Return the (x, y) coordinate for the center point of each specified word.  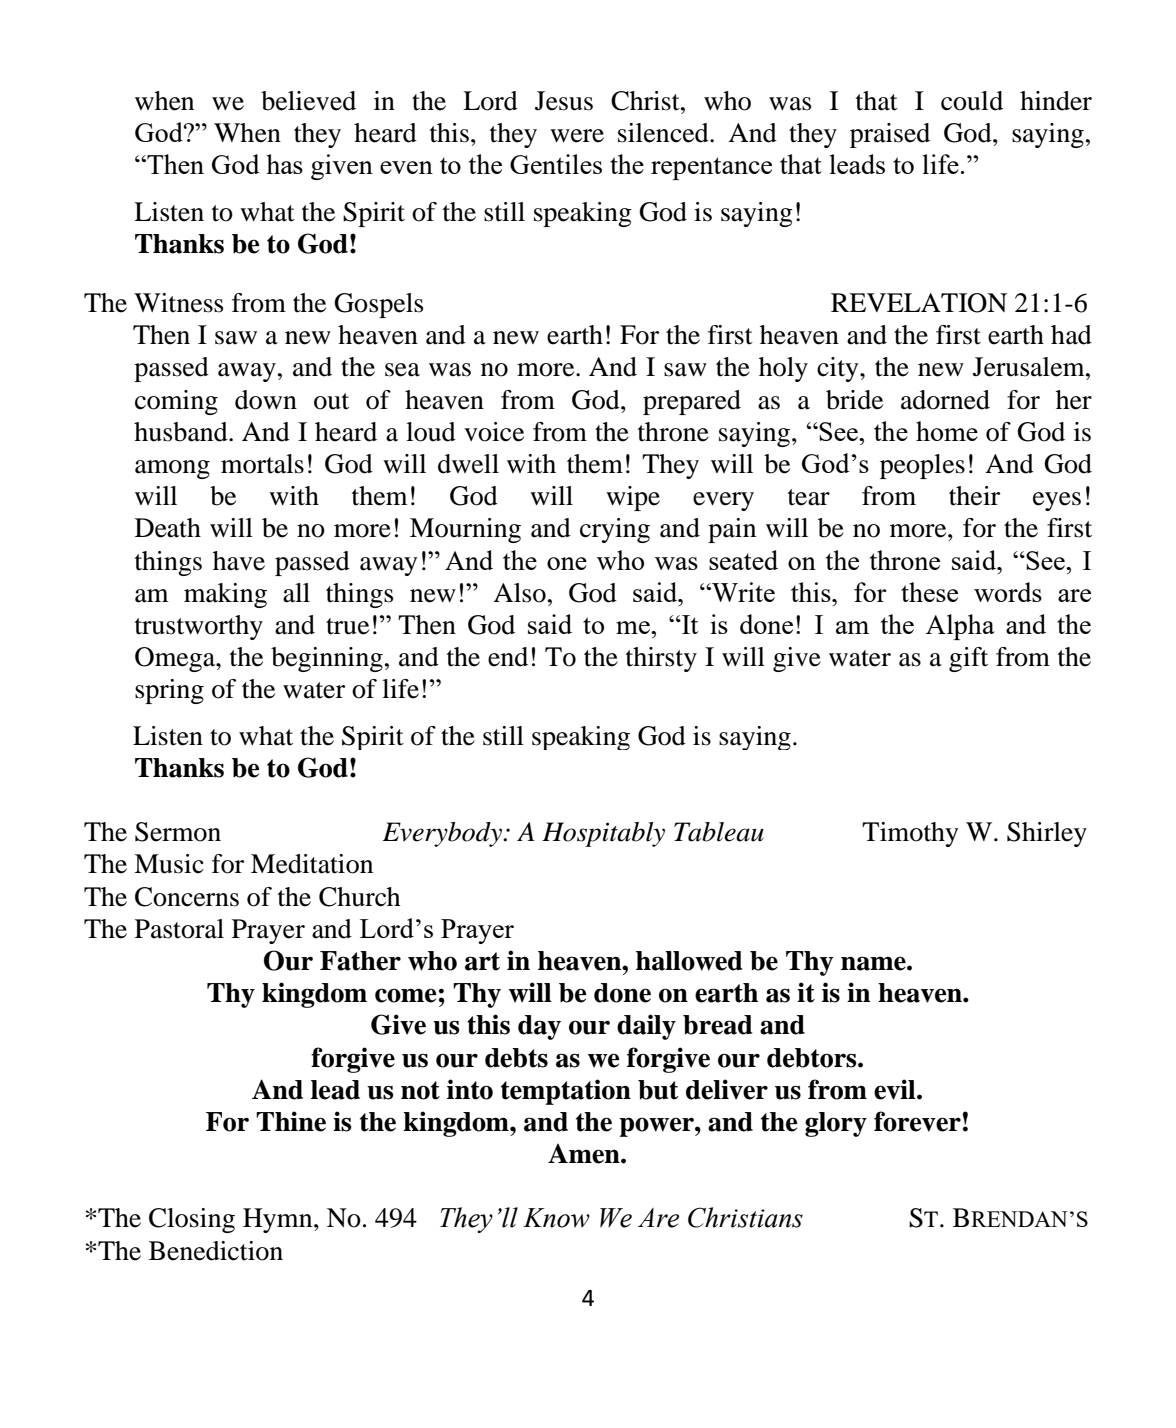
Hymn (279, 1220)
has (284, 164)
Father (360, 961)
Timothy (910, 834)
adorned (945, 400)
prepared (692, 402)
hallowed (689, 961)
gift (968, 659)
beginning (327, 659)
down (266, 400)
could (972, 101)
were (577, 136)
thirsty (661, 659)
